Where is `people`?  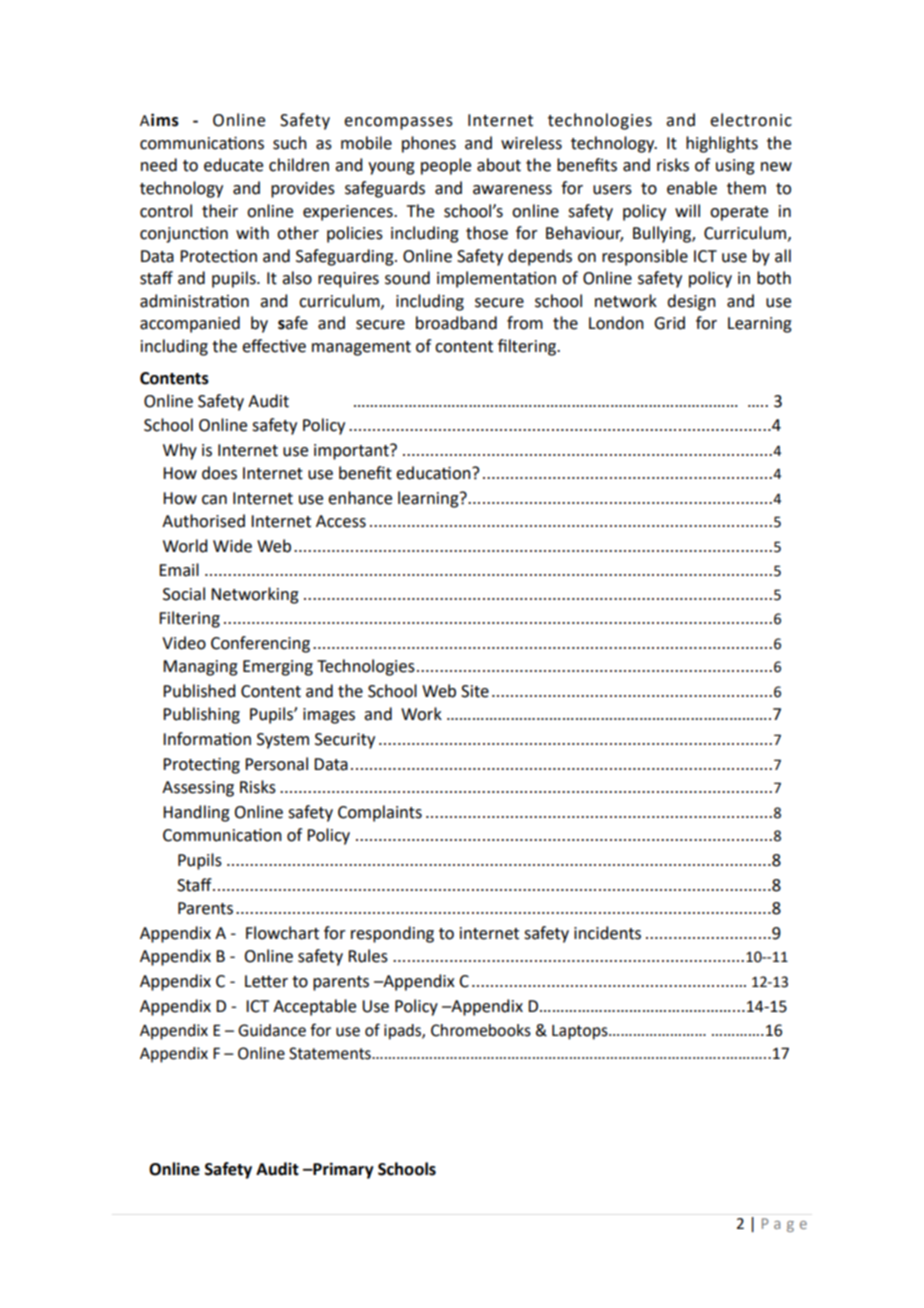
people is located at coordinates (446, 166).
